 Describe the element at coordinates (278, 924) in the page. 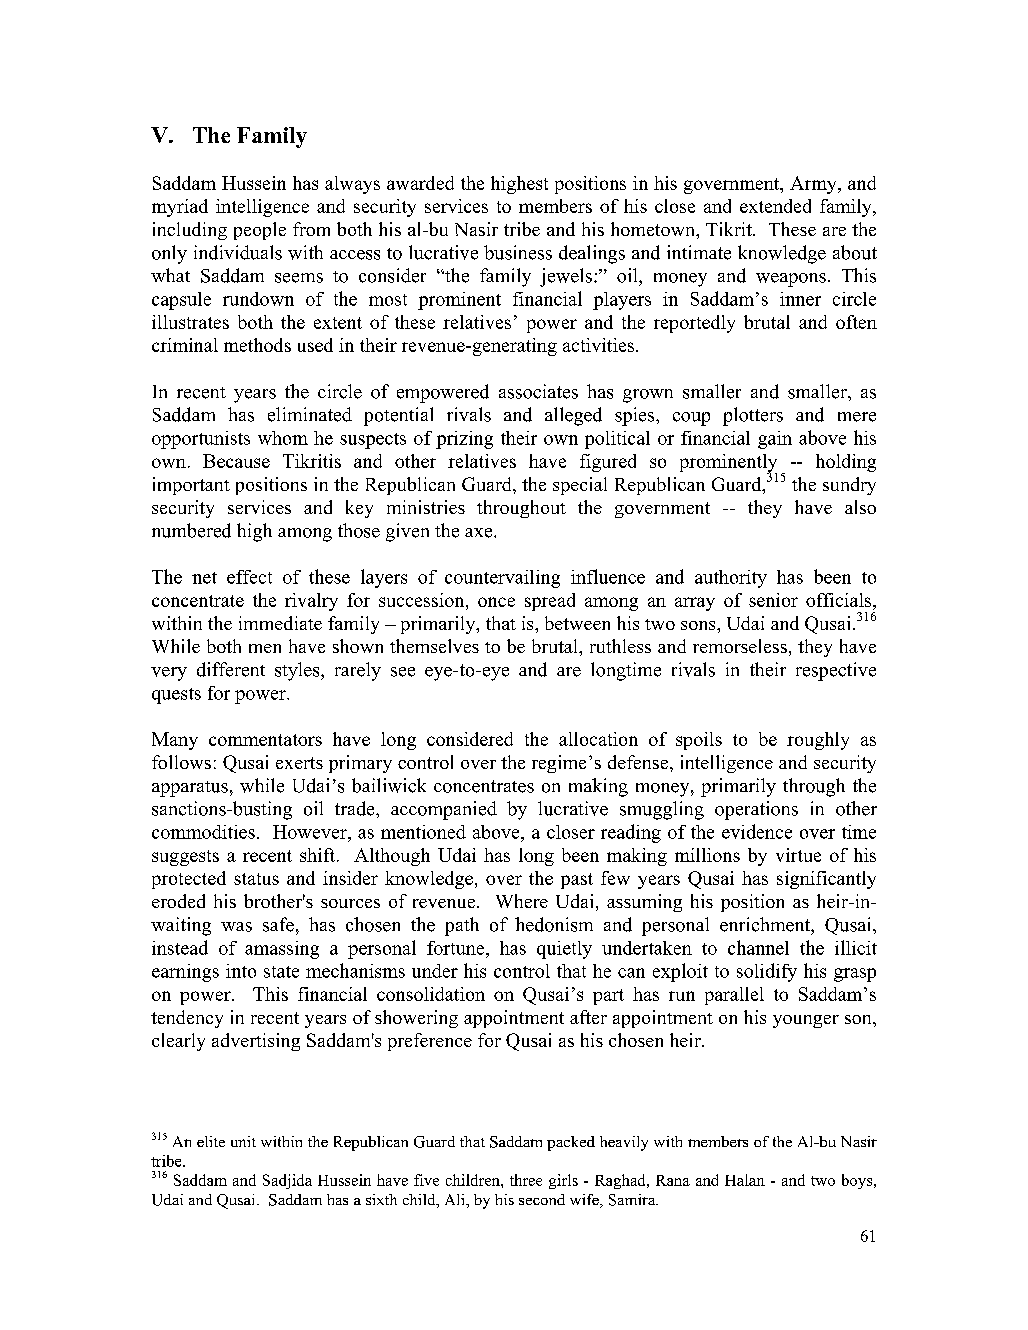

I see `safe` at that location.
